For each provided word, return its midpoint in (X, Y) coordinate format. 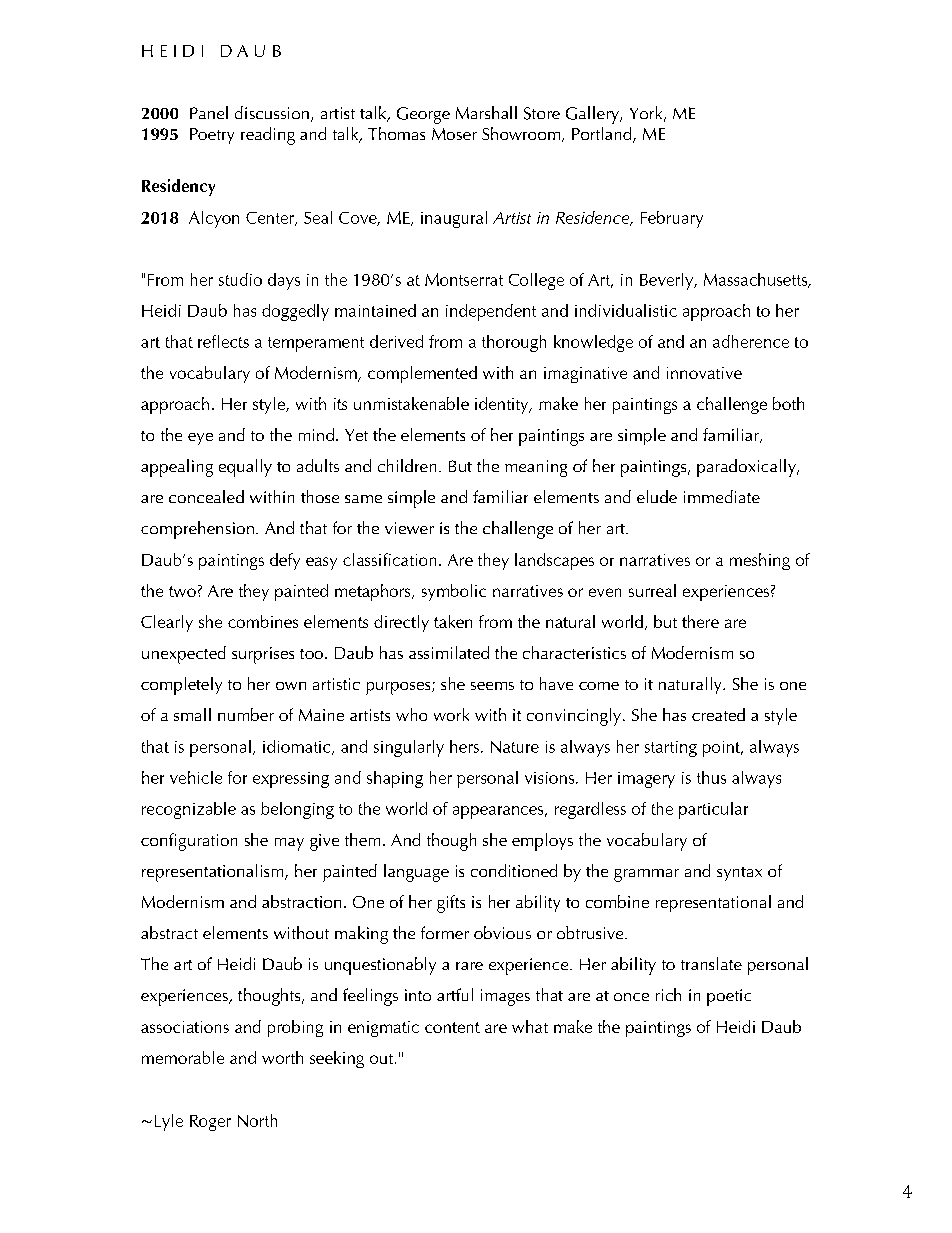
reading (268, 136)
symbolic (454, 592)
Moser (454, 134)
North (257, 1120)
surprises (263, 655)
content (452, 1027)
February (672, 219)
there (700, 621)
